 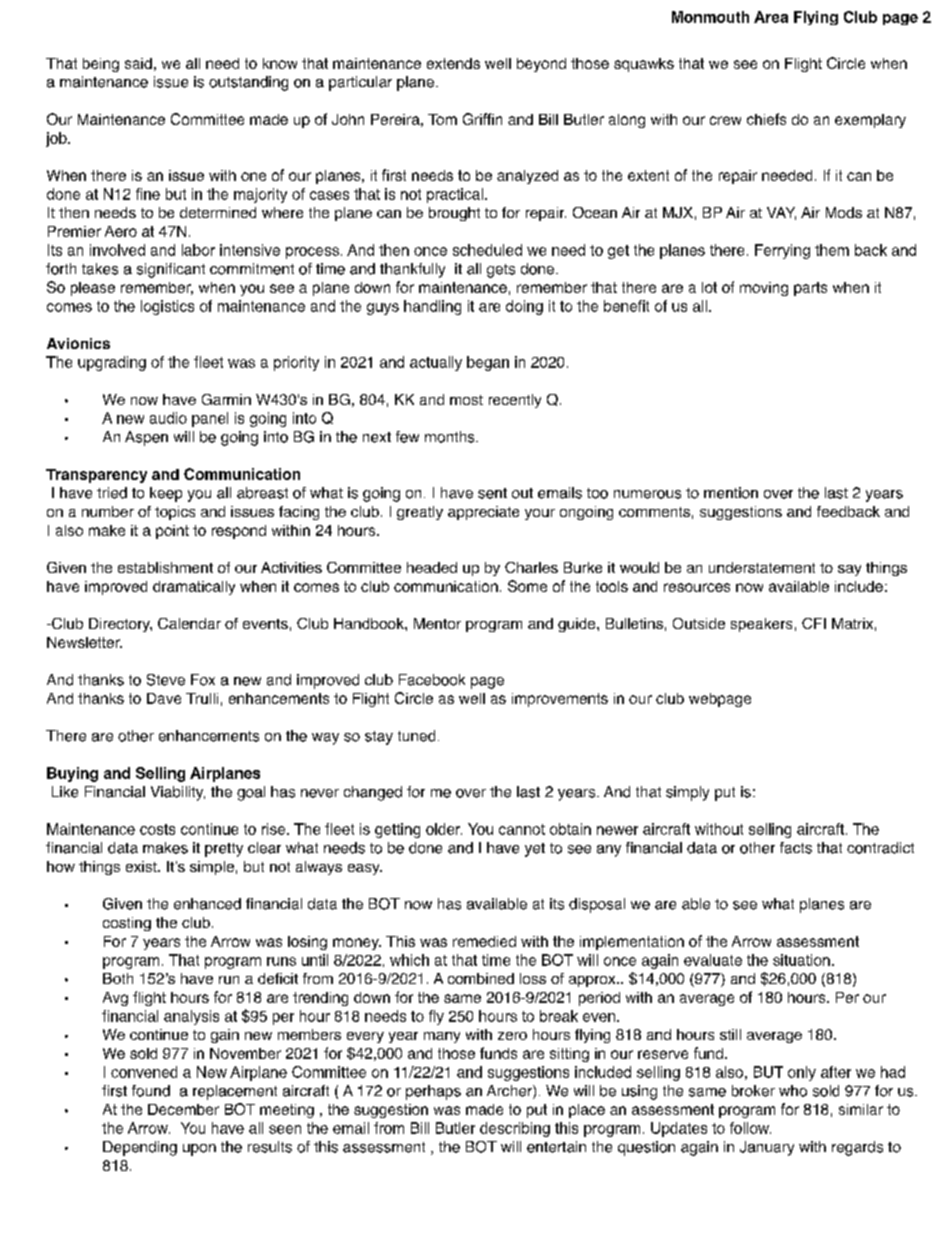 I want to click on establishment, so click(x=165, y=567).
